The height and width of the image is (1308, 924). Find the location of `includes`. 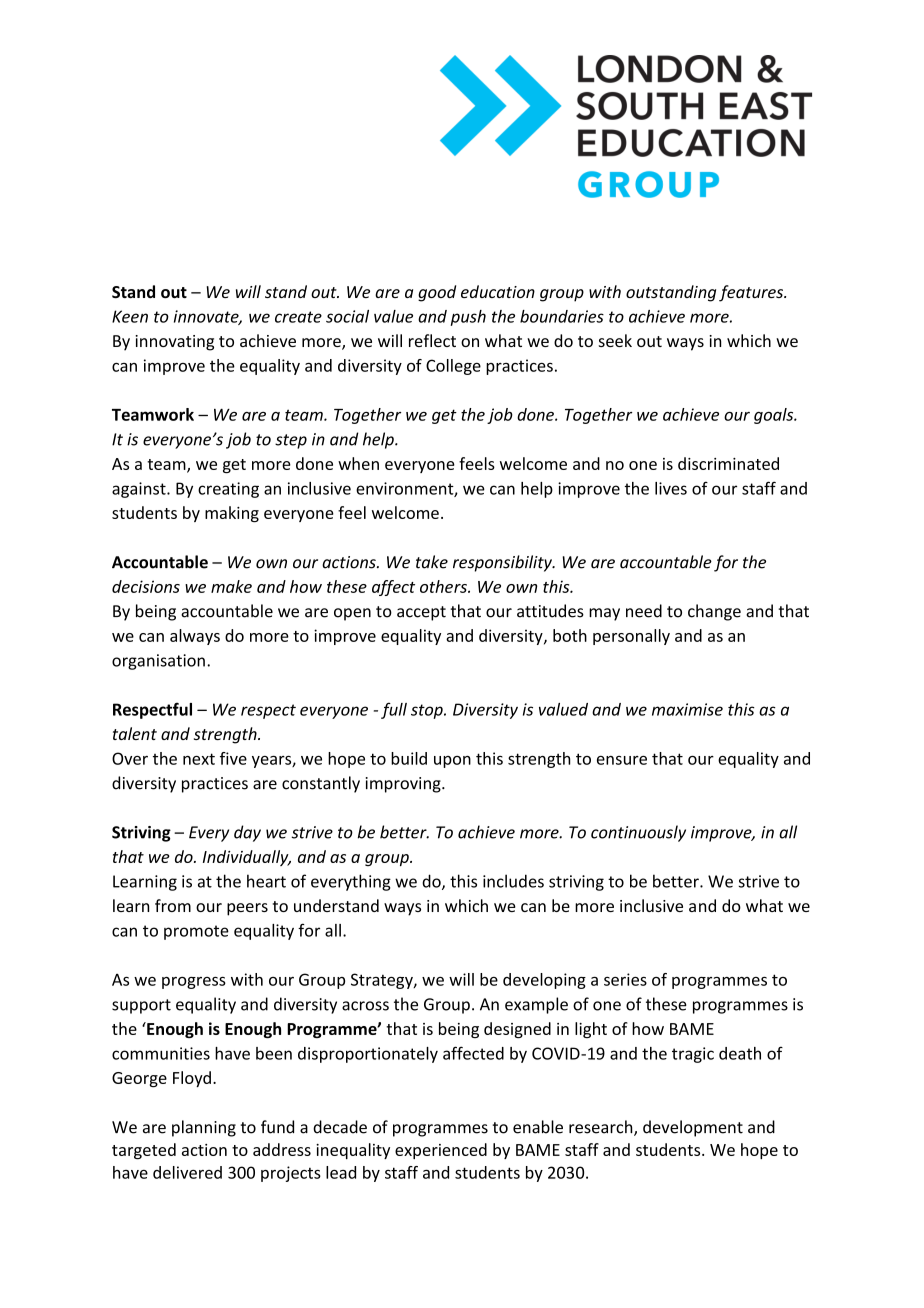

includes is located at coordinates (513, 881).
